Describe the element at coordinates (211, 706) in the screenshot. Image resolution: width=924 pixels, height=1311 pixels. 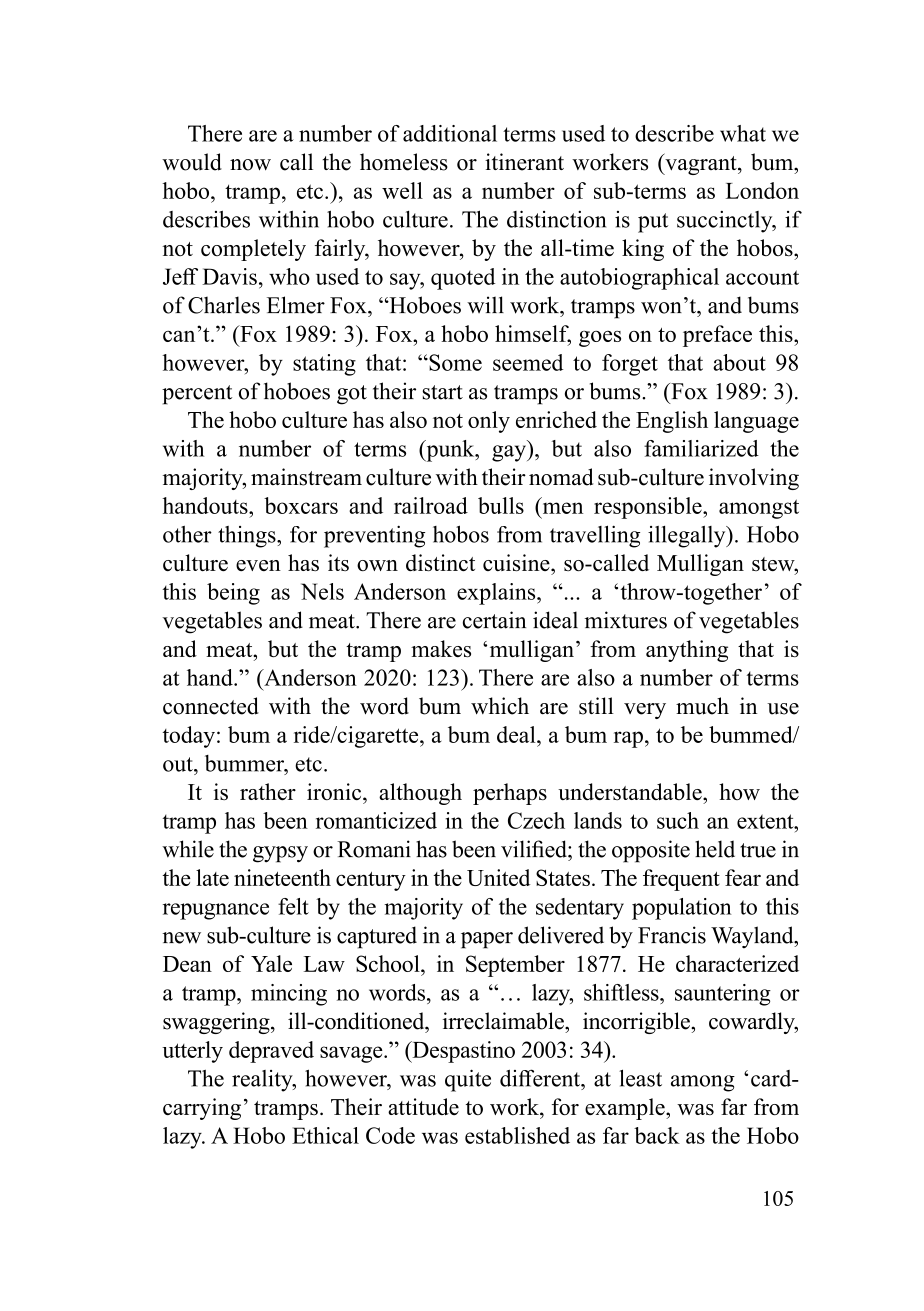
I see `connected` at that location.
